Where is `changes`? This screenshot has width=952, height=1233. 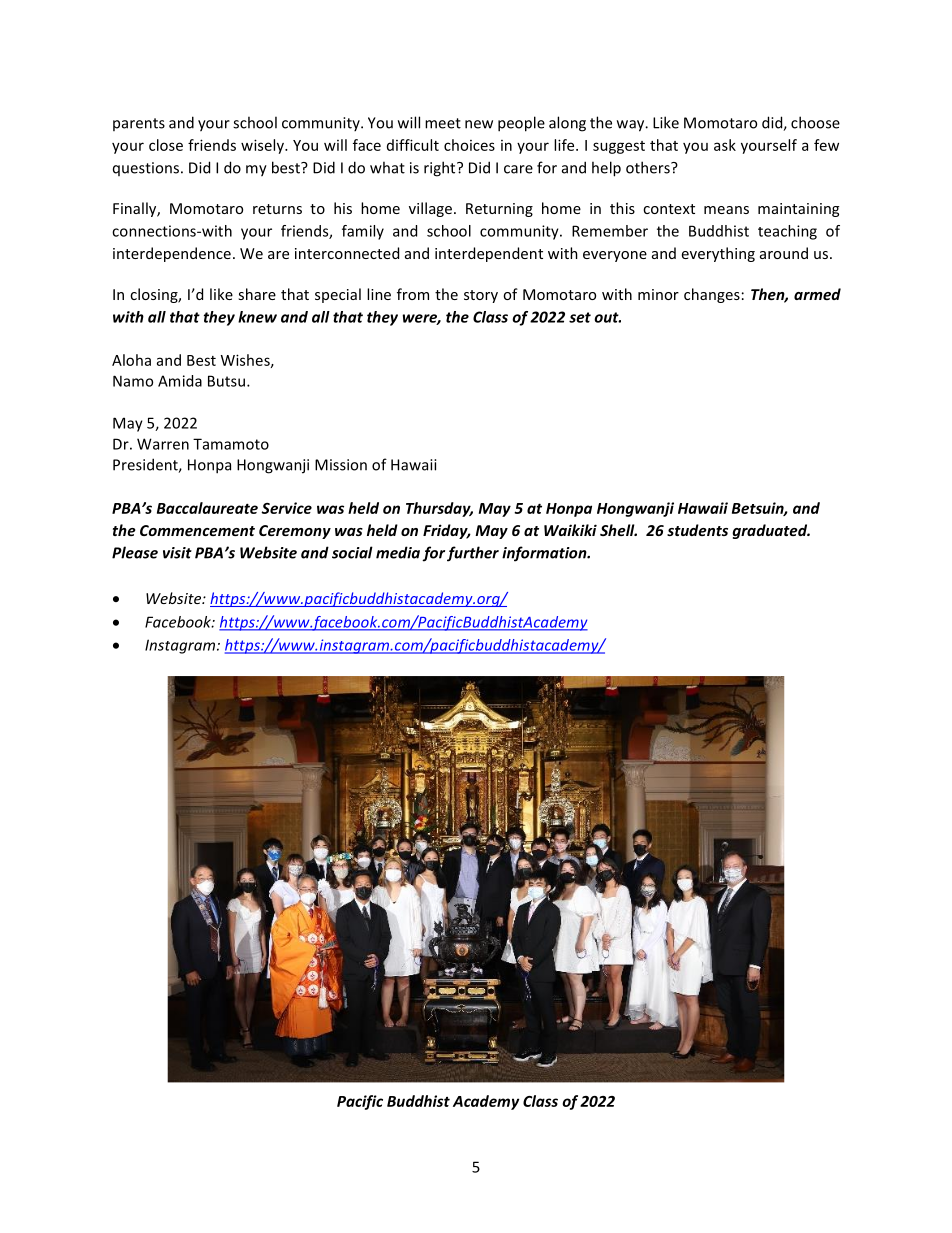
changes is located at coordinates (712, 295).
